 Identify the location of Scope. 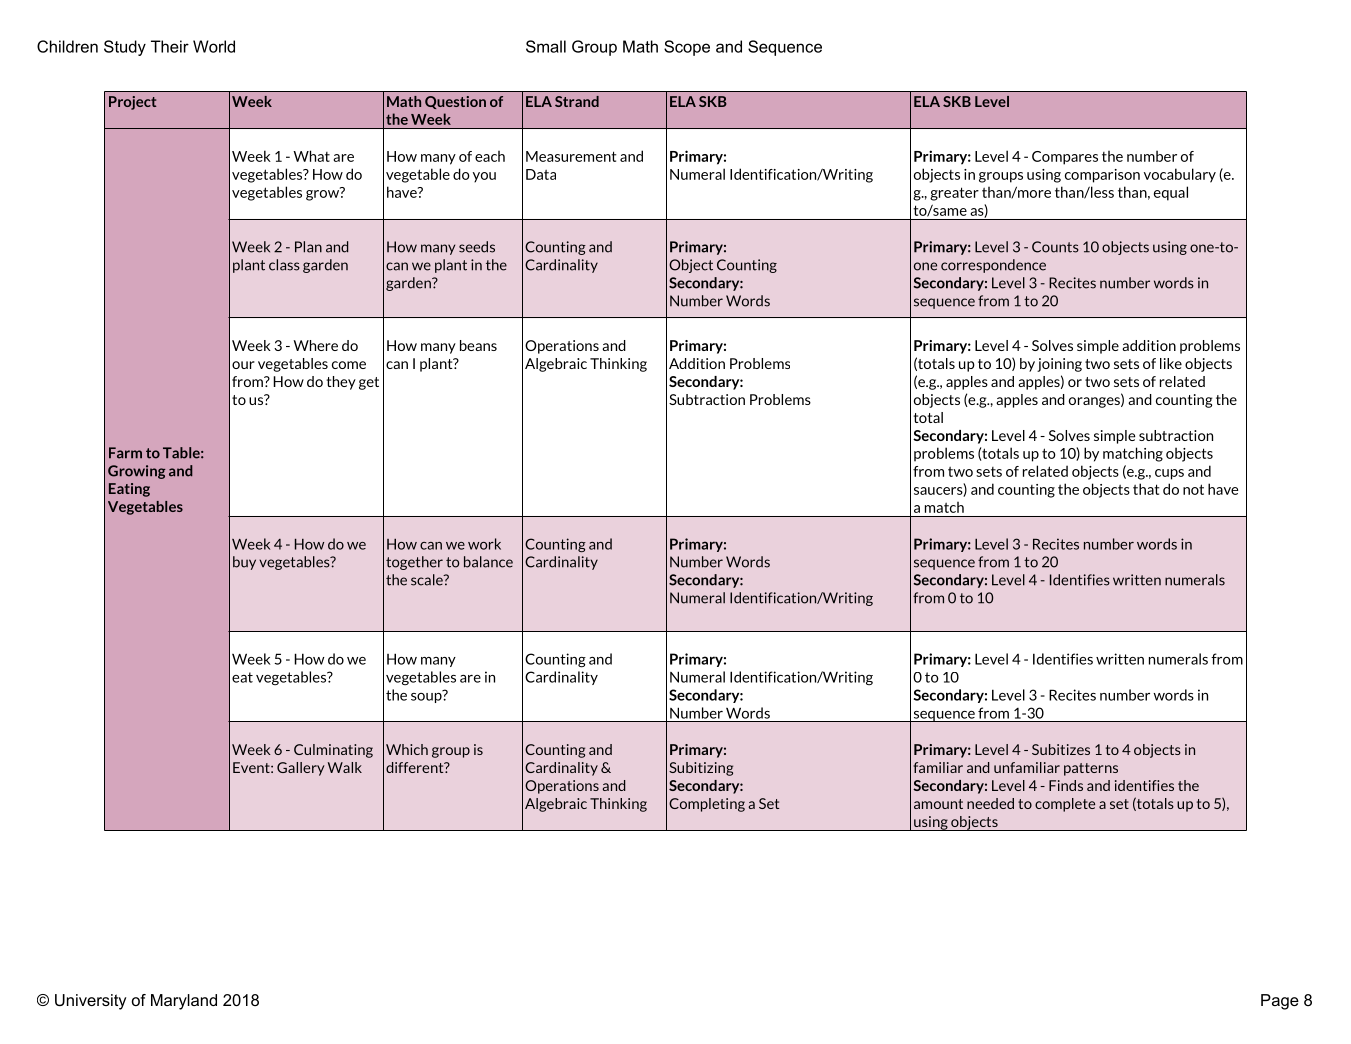
(687, 48).
